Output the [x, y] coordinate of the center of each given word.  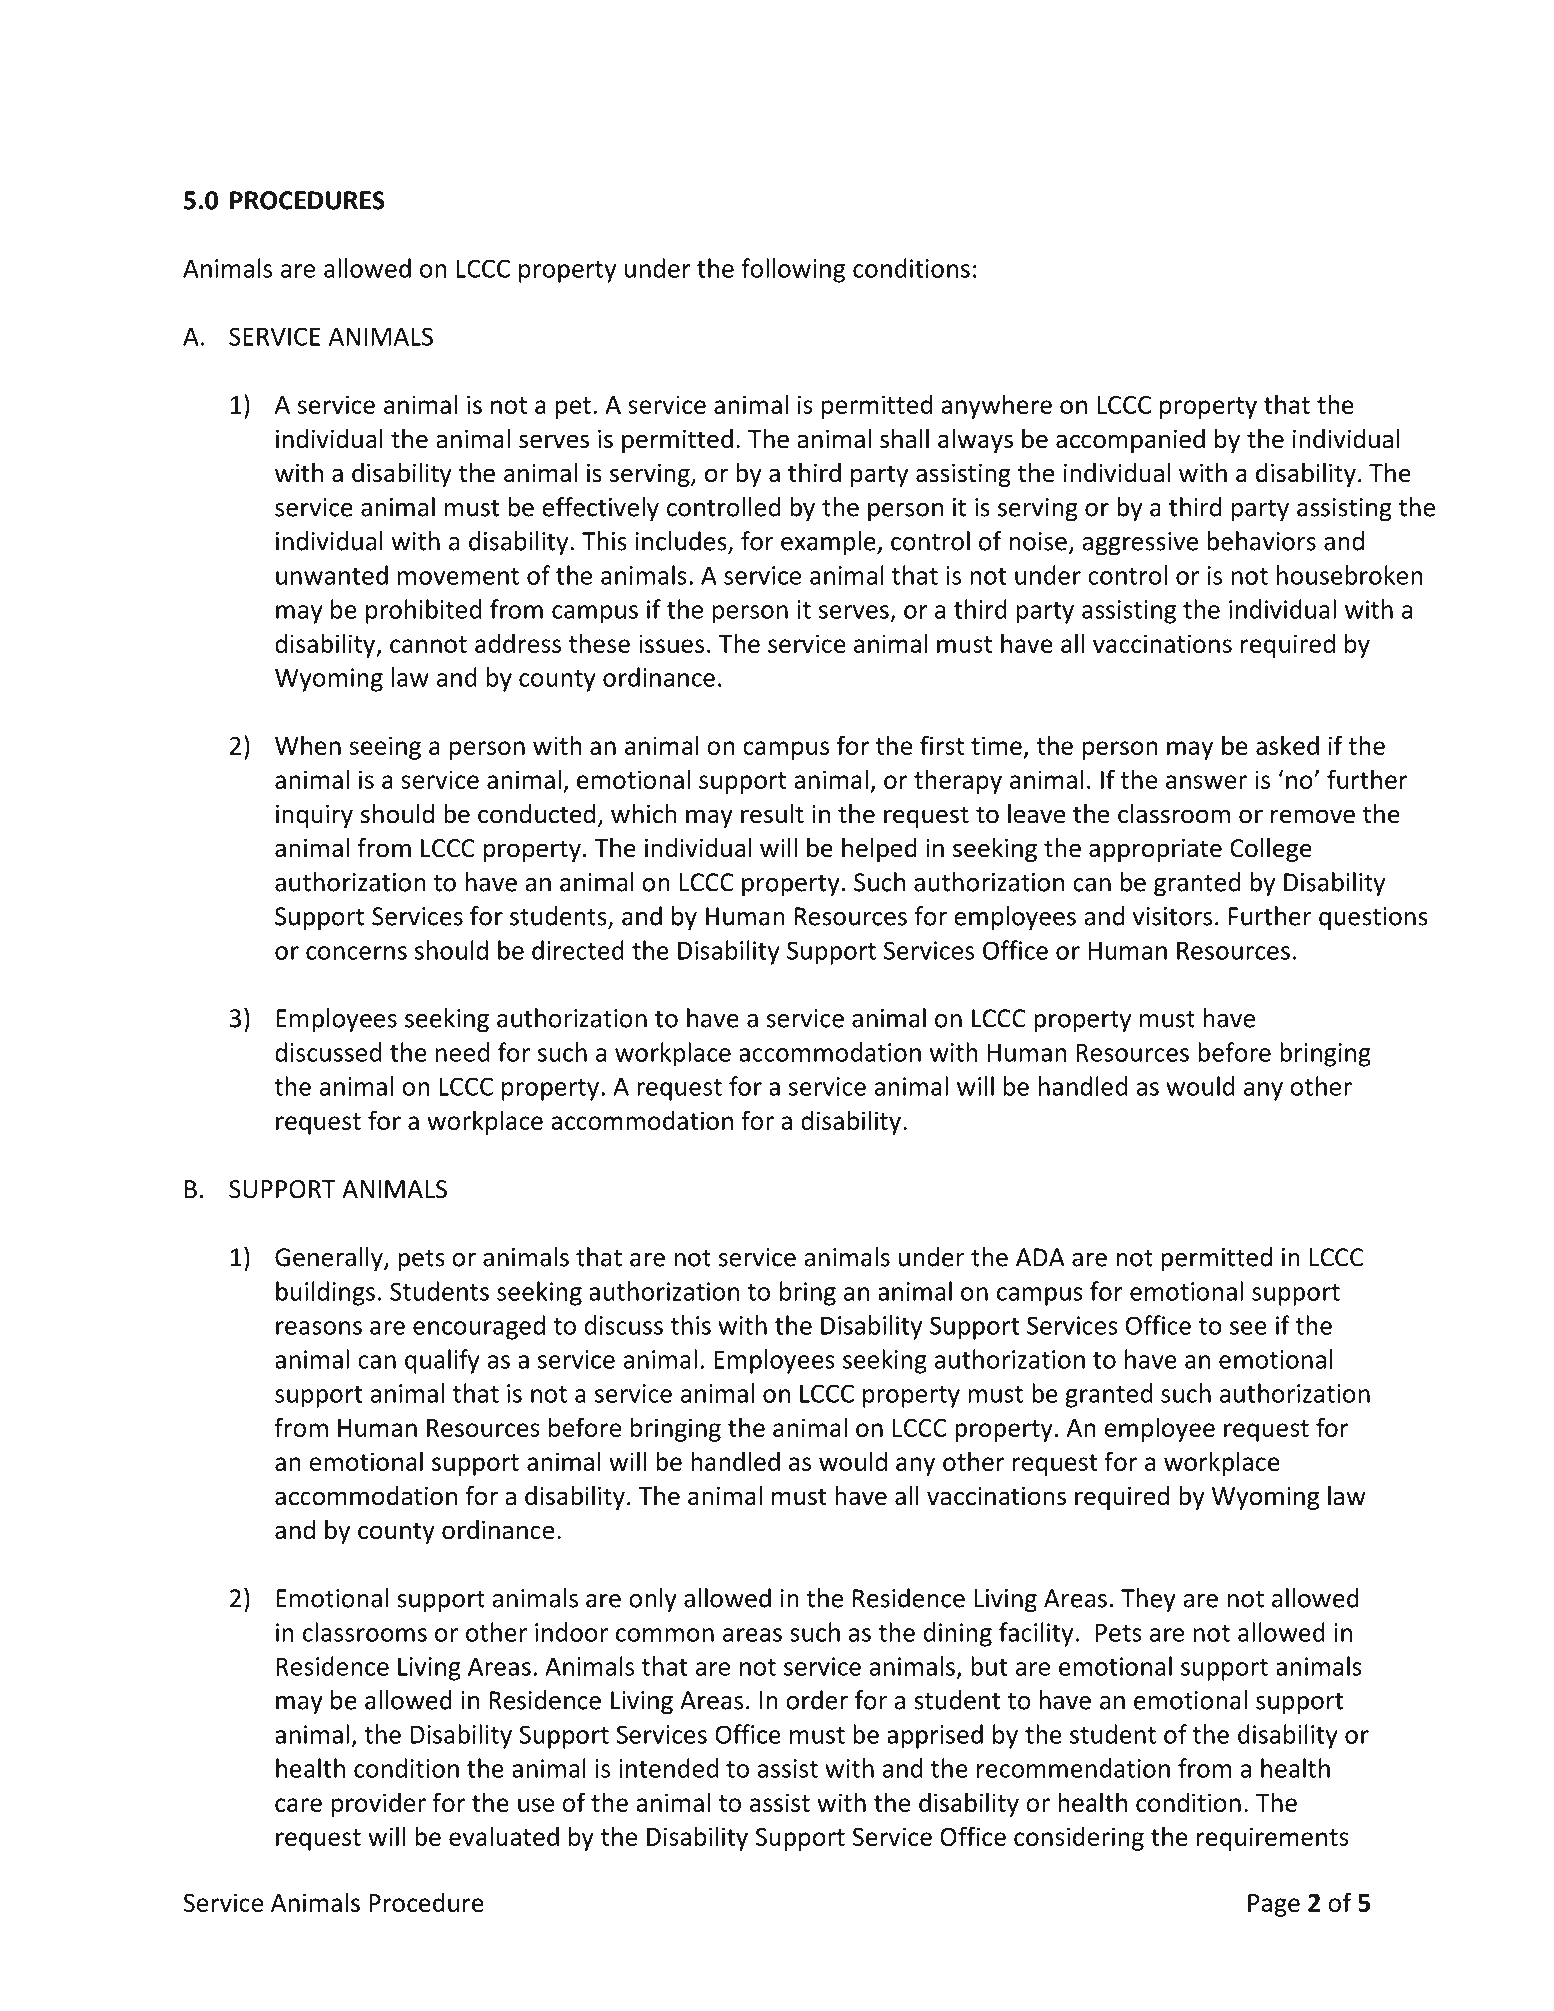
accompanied [1130, 441]
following [793, 270]
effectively [600, 509]
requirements [1273, 1839]
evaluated [504, 1836]
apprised [935, 1736]
